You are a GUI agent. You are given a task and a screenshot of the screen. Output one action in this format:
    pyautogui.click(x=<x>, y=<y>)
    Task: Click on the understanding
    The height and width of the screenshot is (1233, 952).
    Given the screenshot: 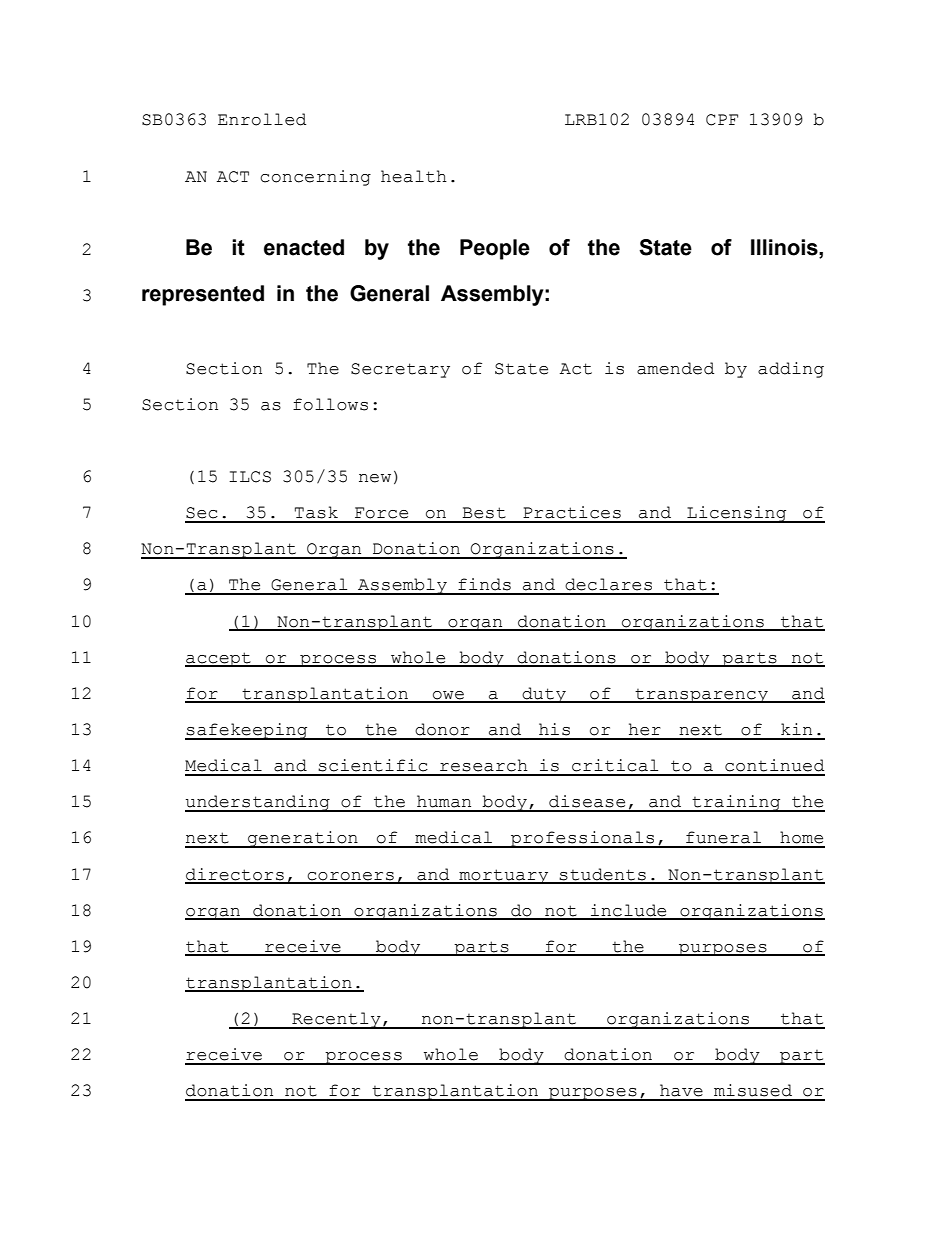 What is the action you would take?
    pyautogui.click(x=258, y=803)
